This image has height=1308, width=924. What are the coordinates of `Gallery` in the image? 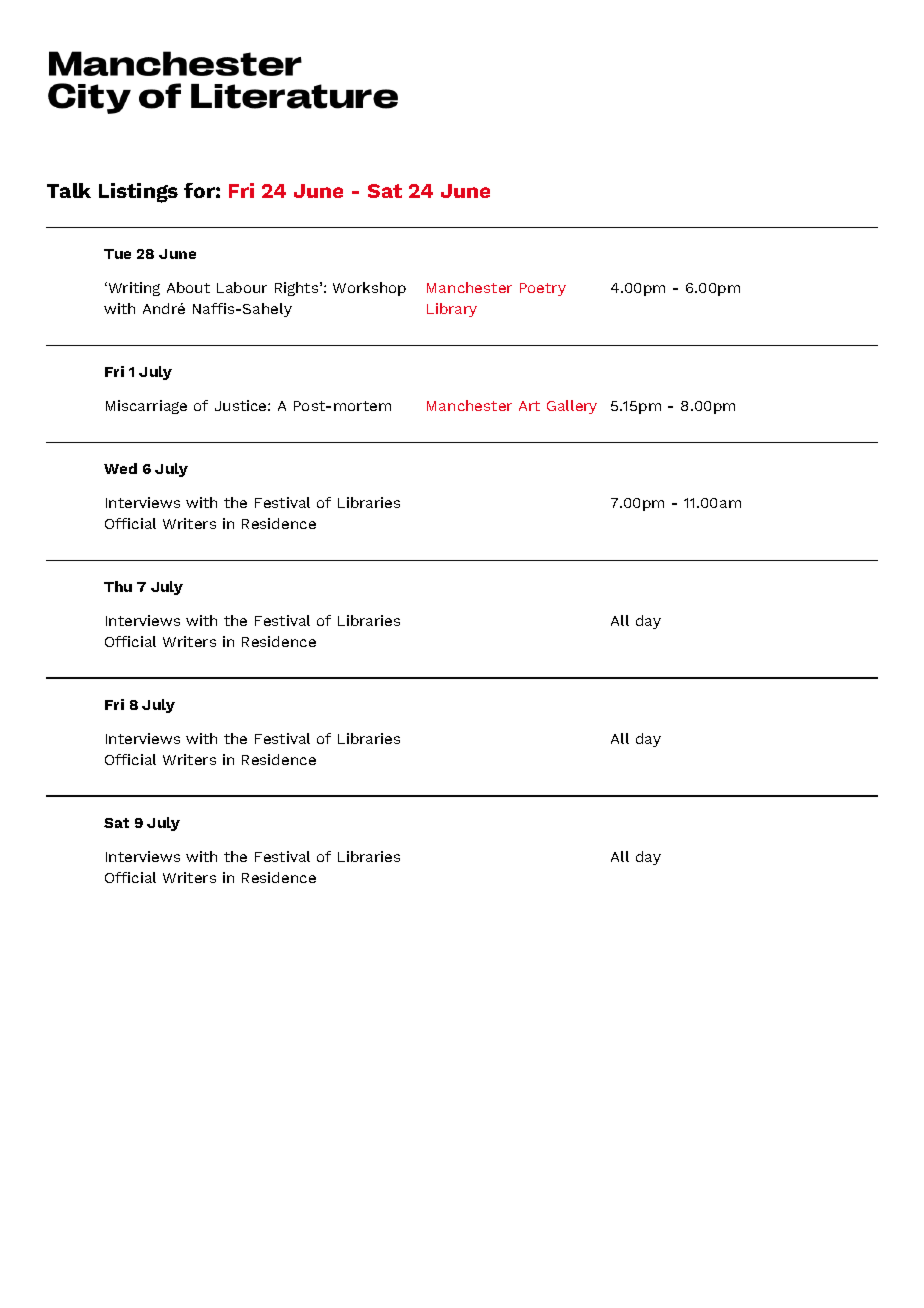 It's located at (572, 407).
